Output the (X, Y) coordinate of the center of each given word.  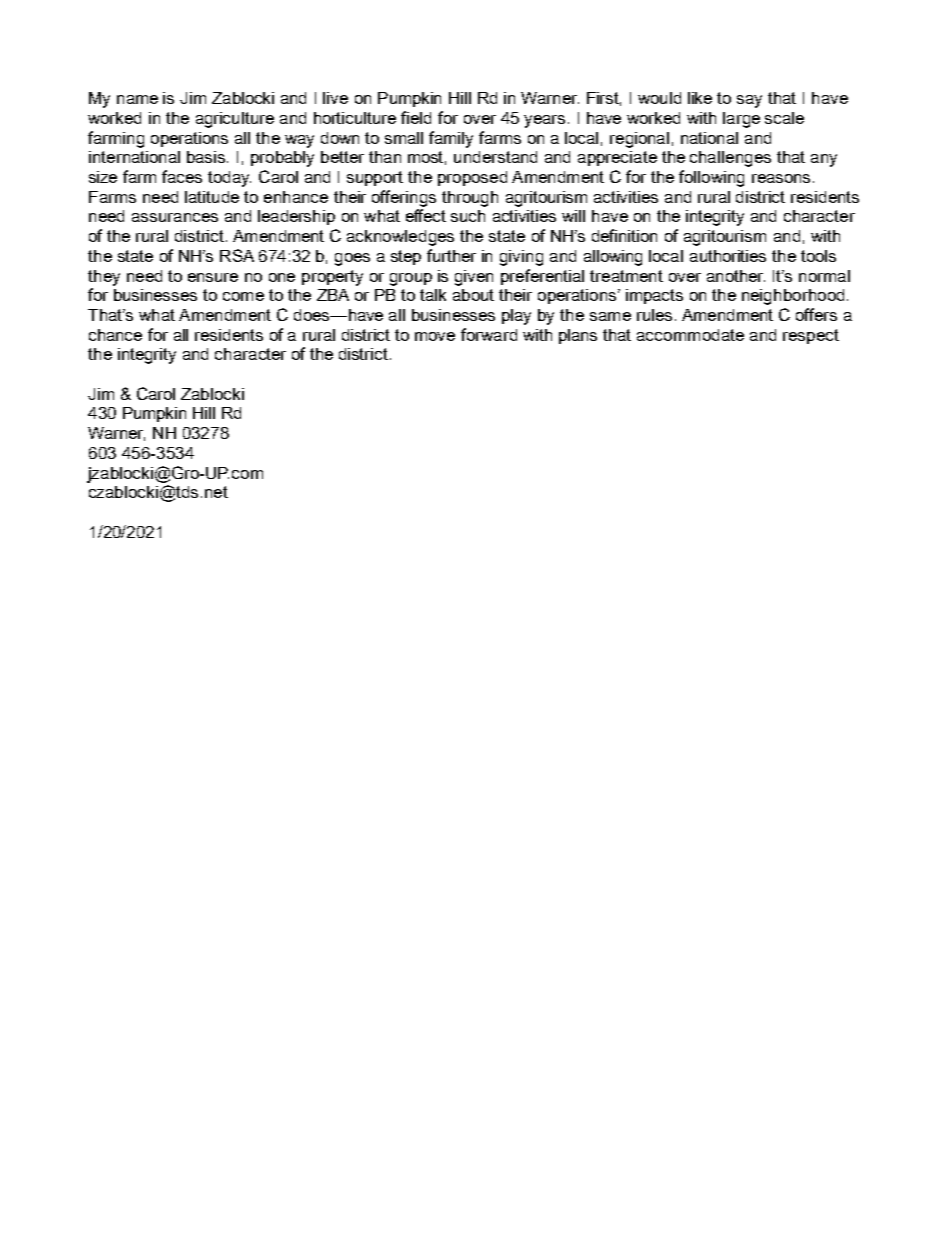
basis (207, 157)
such (468, 216)
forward (489, 334)
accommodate (690, 335)
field (416, 117)
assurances (175, 217)
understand (495, 157)
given (474, 278)
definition (624, 235)
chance (115, 335)
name (137, 99)
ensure (213, 277)
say (749, 101)
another (736, 276)
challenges (730, 159)
